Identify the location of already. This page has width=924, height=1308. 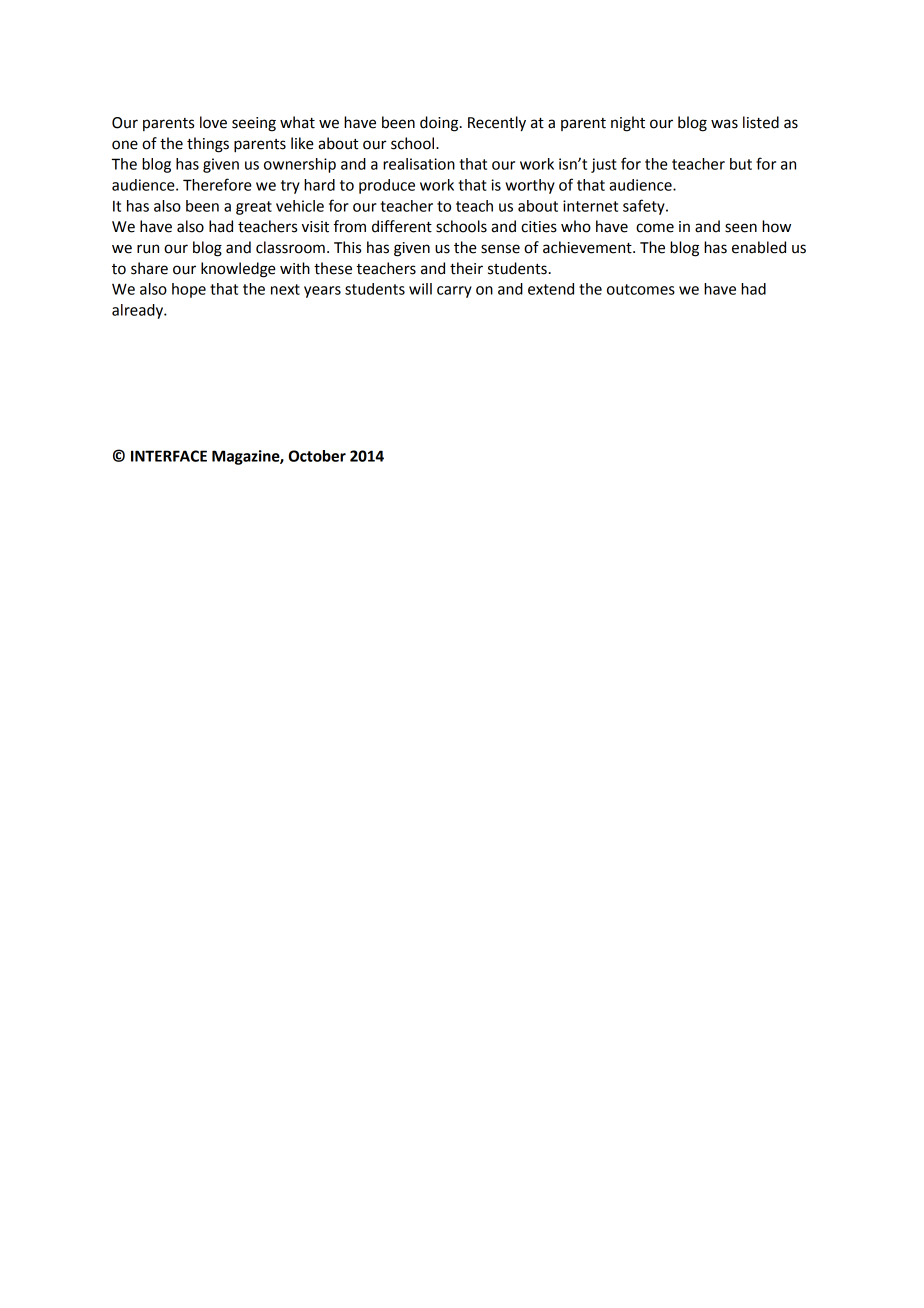
(138, 311).
